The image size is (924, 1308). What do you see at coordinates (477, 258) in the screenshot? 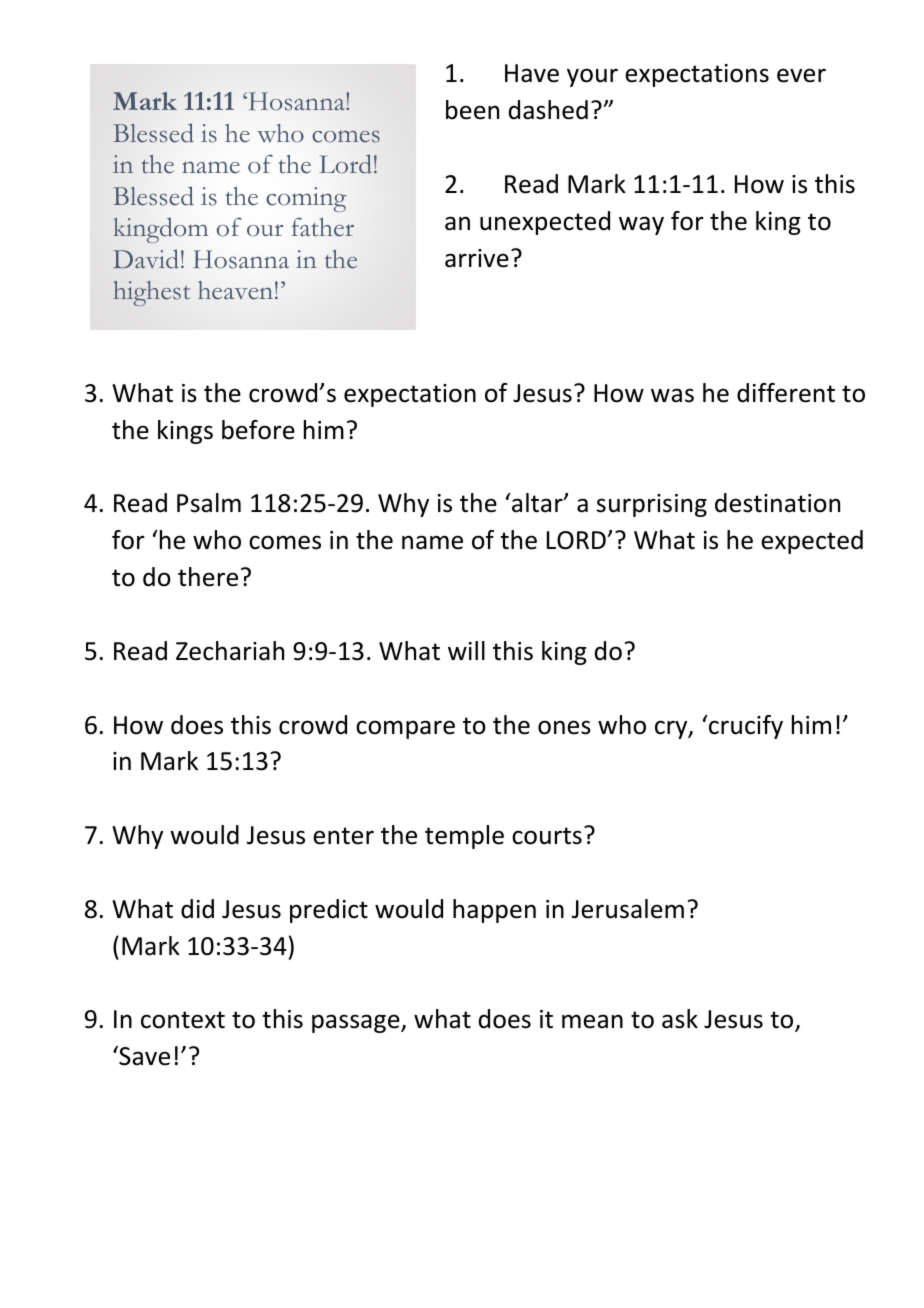
I see `arrive` at bounding box center [477, 258].
